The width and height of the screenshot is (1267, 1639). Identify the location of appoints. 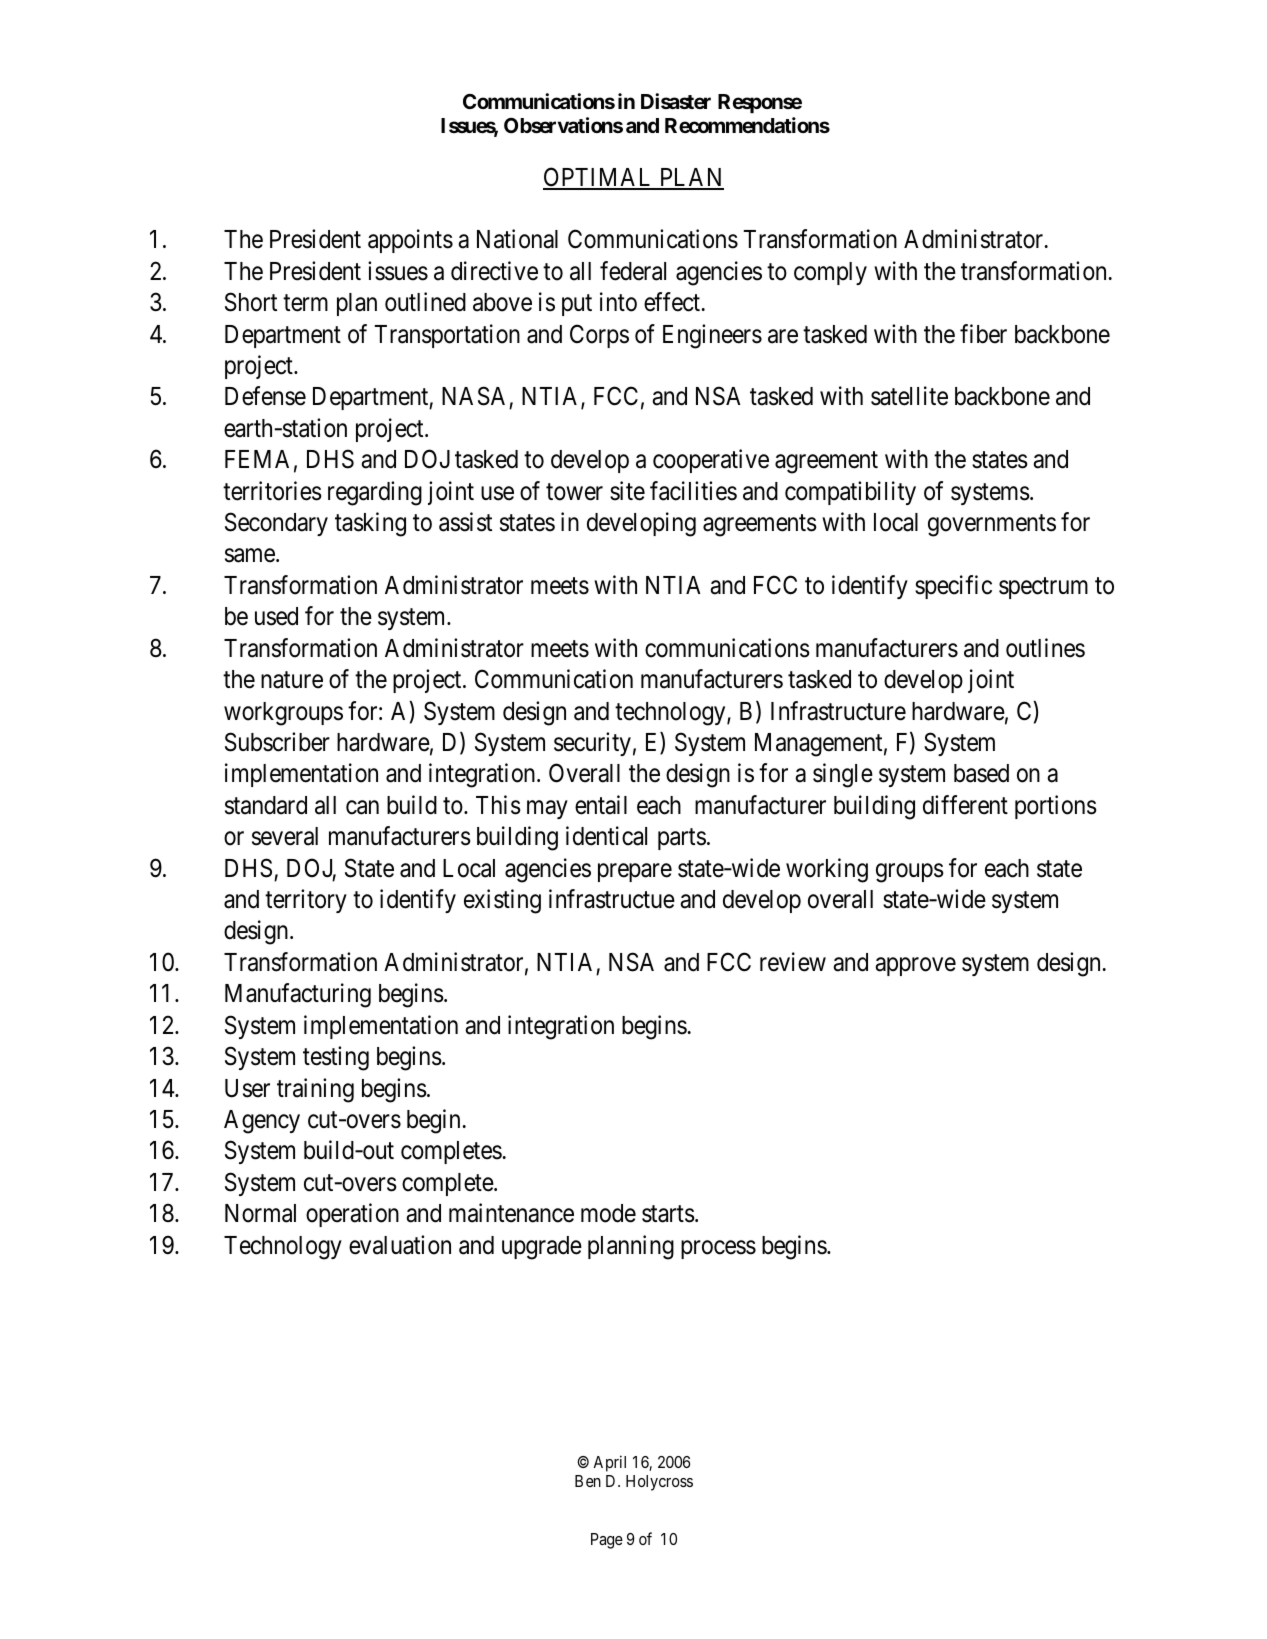
(410, 241).
